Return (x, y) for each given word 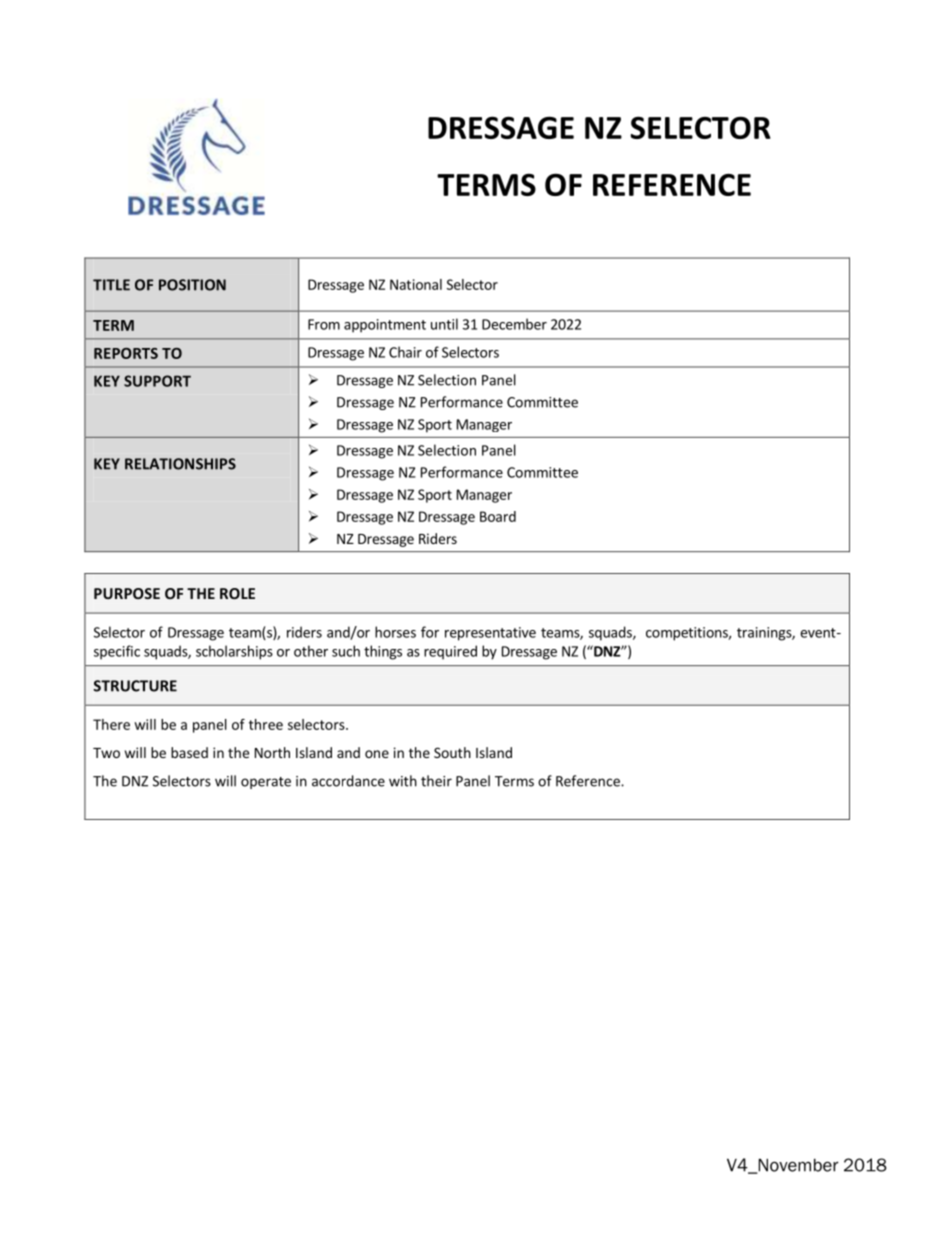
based (189, 752)
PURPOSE (127, 593)
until (444, 324)
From (324, 324)
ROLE (237, 593)
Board (498, 516)
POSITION (192, 285)
